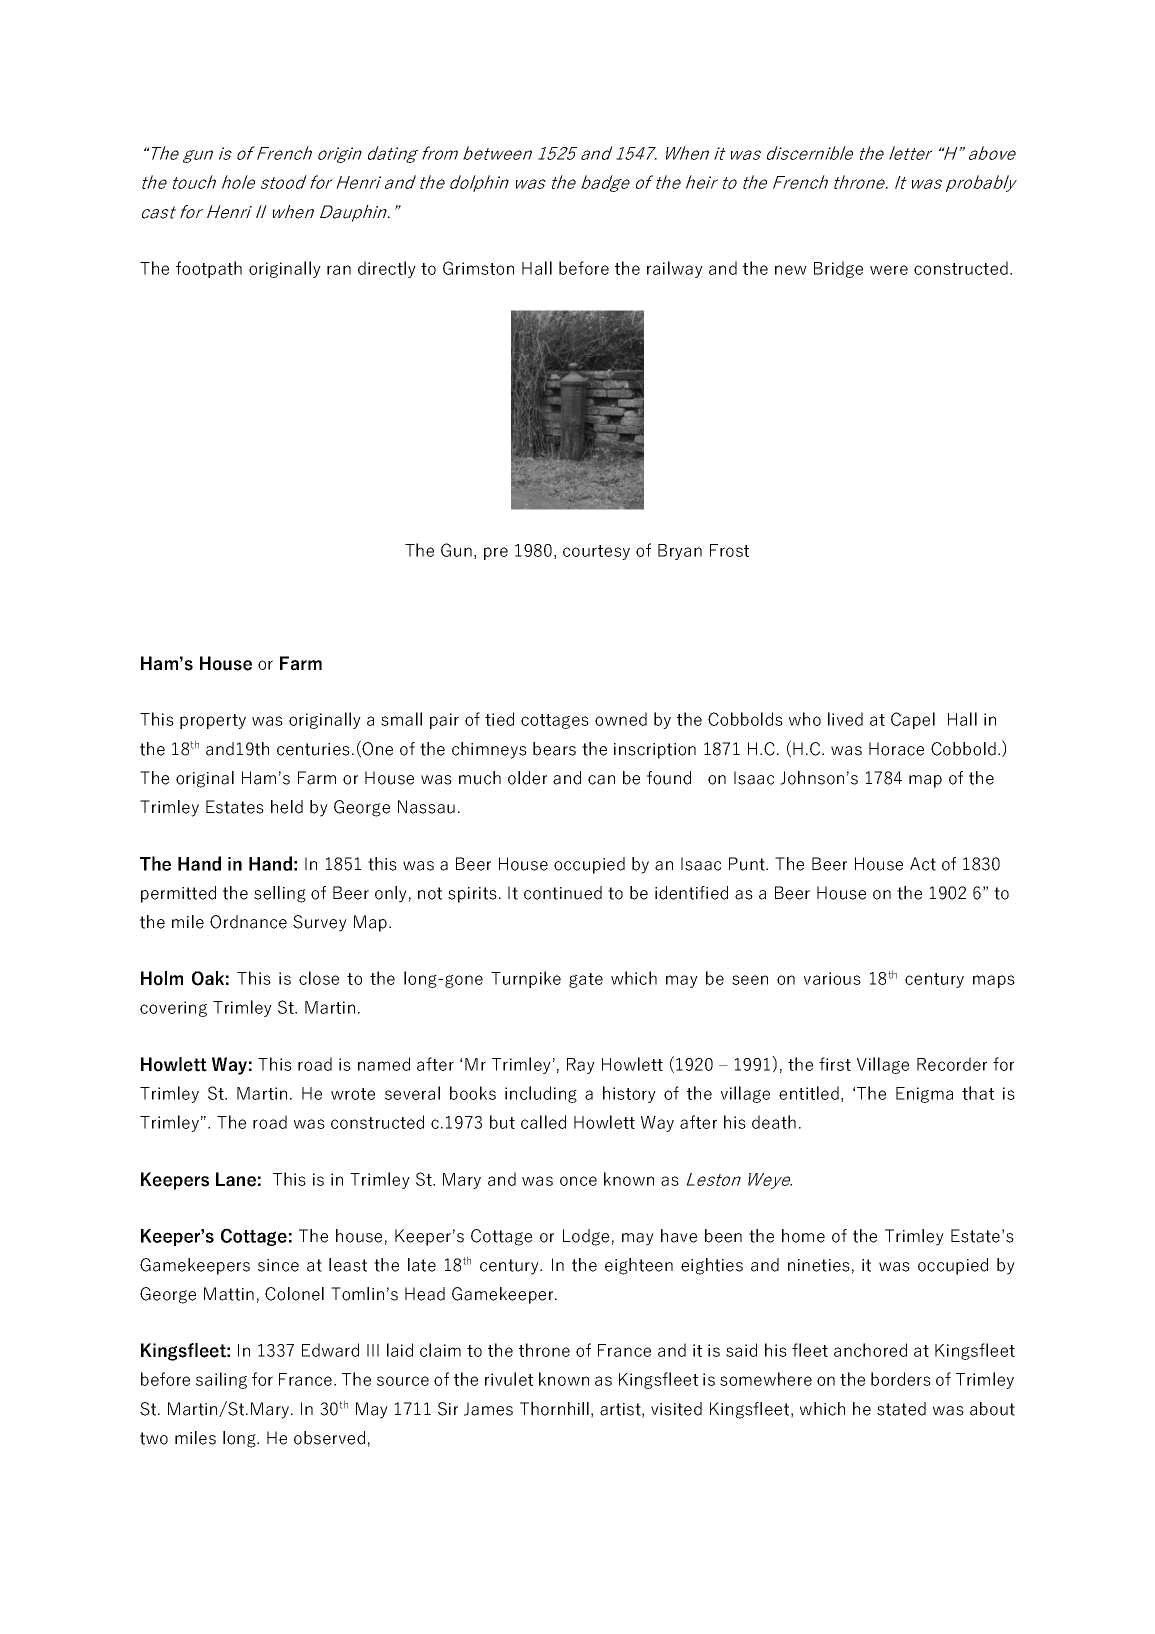 The width and height of the page is (1155, 1634). Describe the element at coordinates (280, 894) in the page. I see `selling` at that location.
